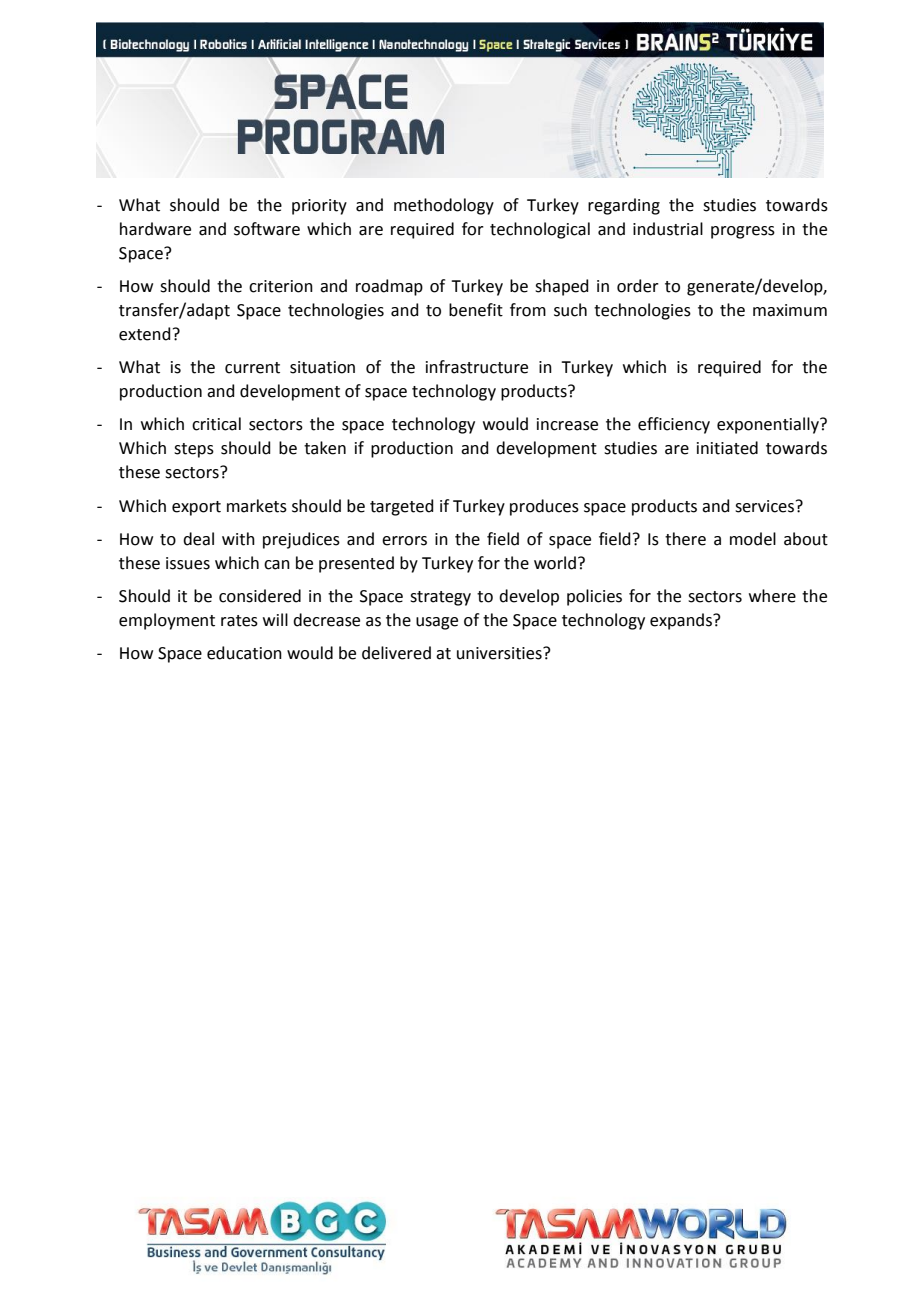 The image size is (924, 1308). I want to click on universities, so click(500, 653).
